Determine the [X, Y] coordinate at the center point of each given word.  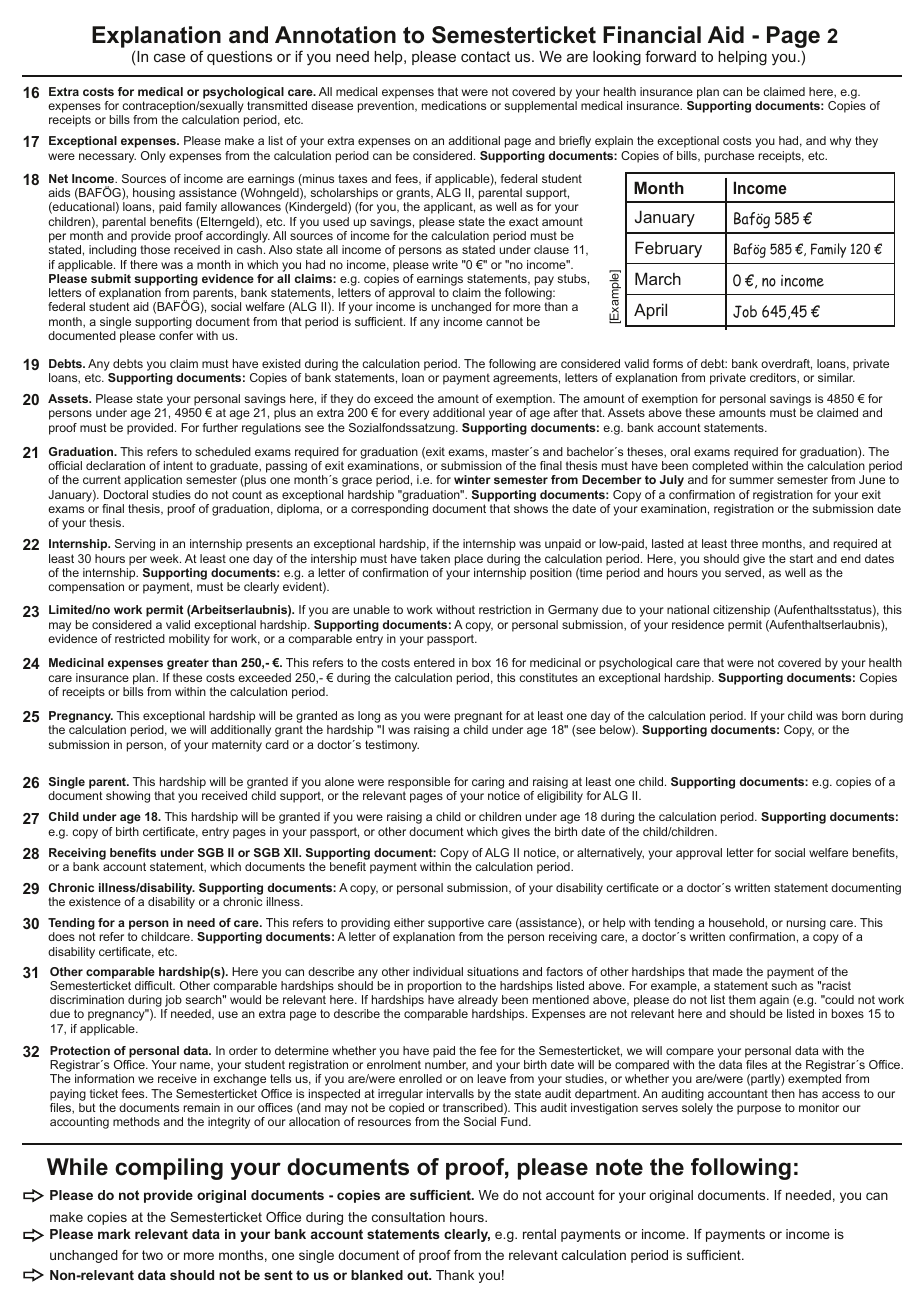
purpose [759, 1110]
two [152, 1255]
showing [128, 797]
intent [178, 465]
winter [472, 479]
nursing [806, 924]
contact [485, 56]
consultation [408, 1217]
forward [670, 56]
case [169, 57]
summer [751, 480]
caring [489, 784]
